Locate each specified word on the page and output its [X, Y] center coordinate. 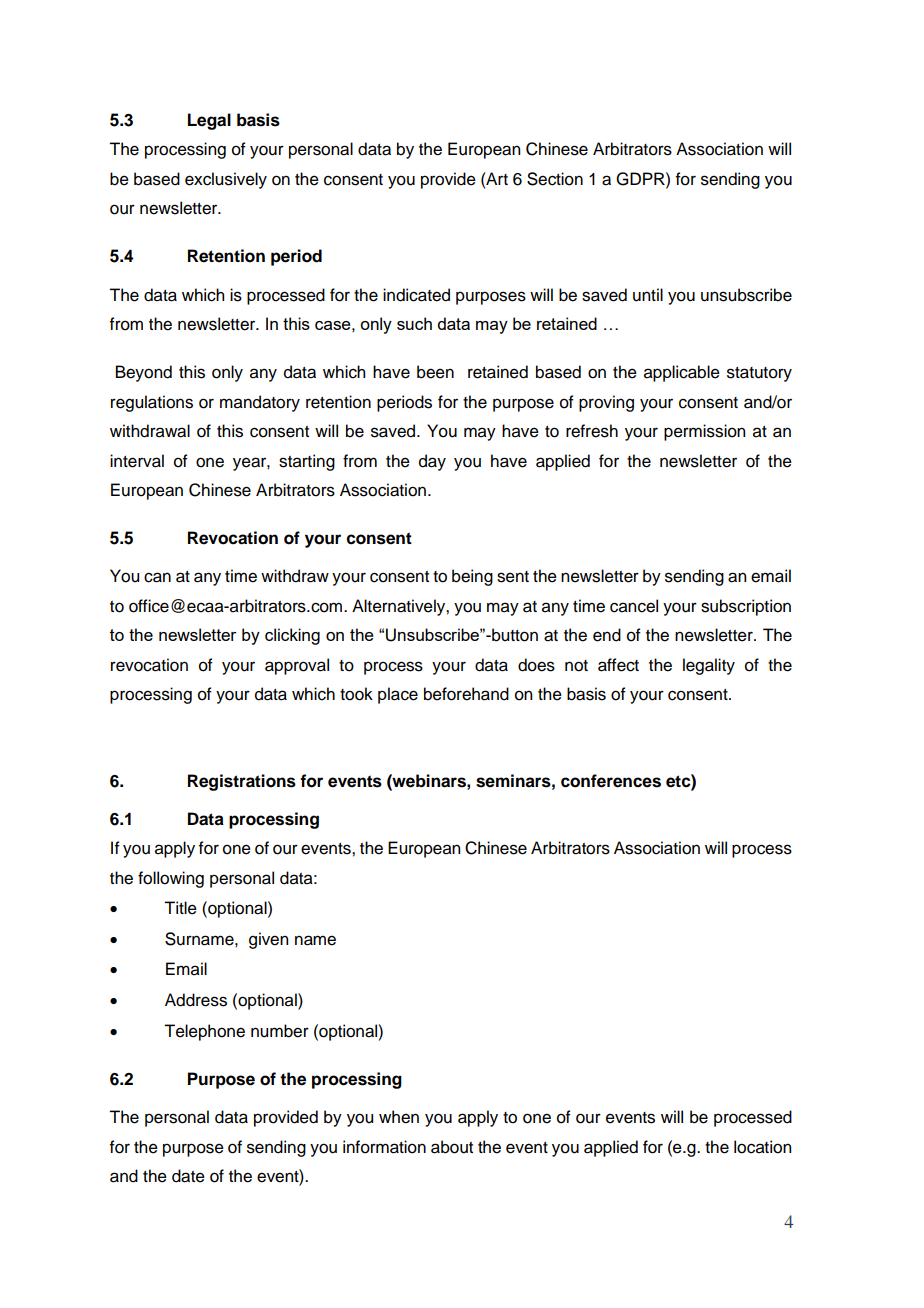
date [188, 1176]
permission [704, 432]
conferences [611, 781]
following [171, 879]
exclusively [226, 180]
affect [618, 665]
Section [555, 179]
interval [137, 461]
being [472, 577]
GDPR [641, 179]
